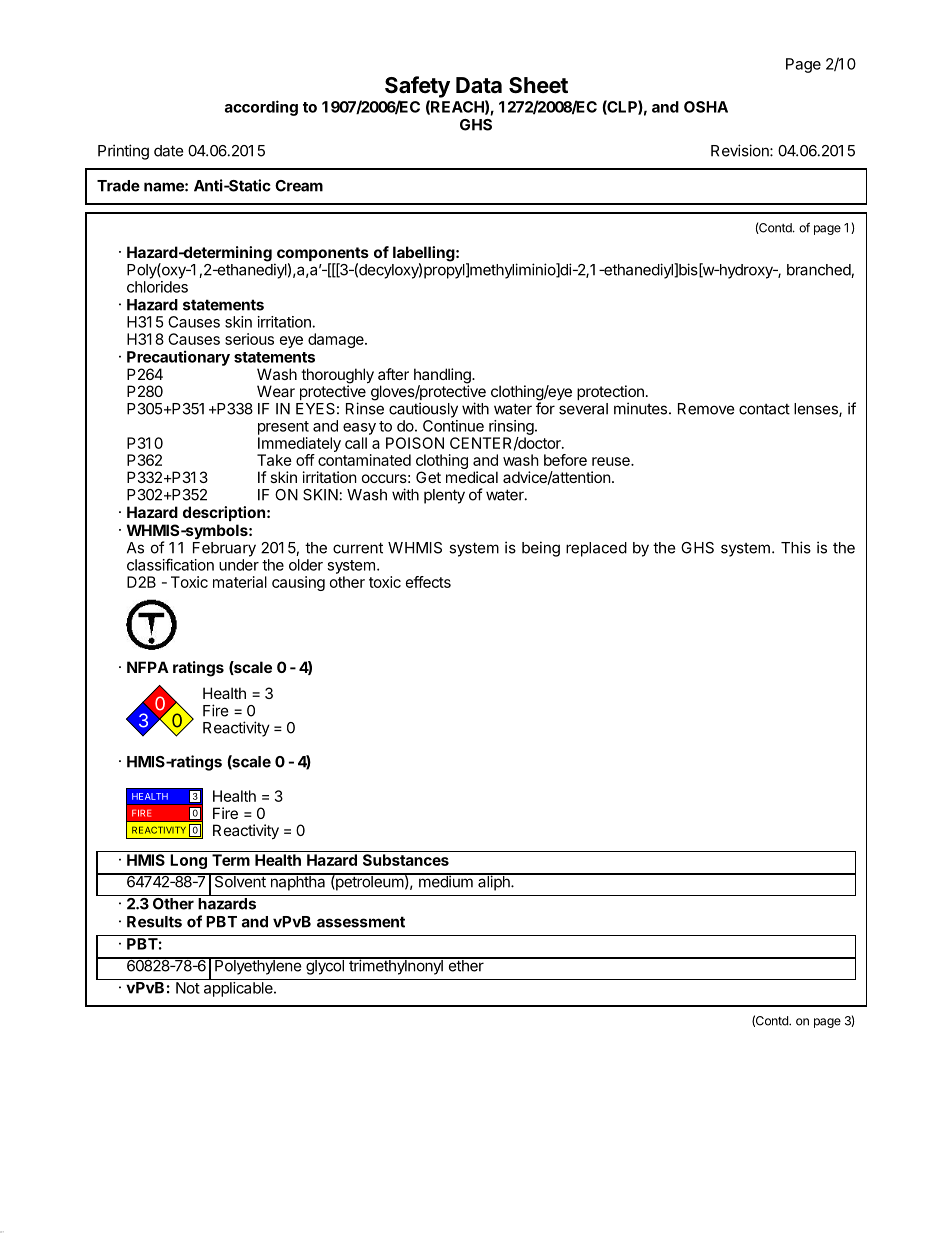  Describe the element at coordinates (188, 988) in the document. I see `Not` at that location.
